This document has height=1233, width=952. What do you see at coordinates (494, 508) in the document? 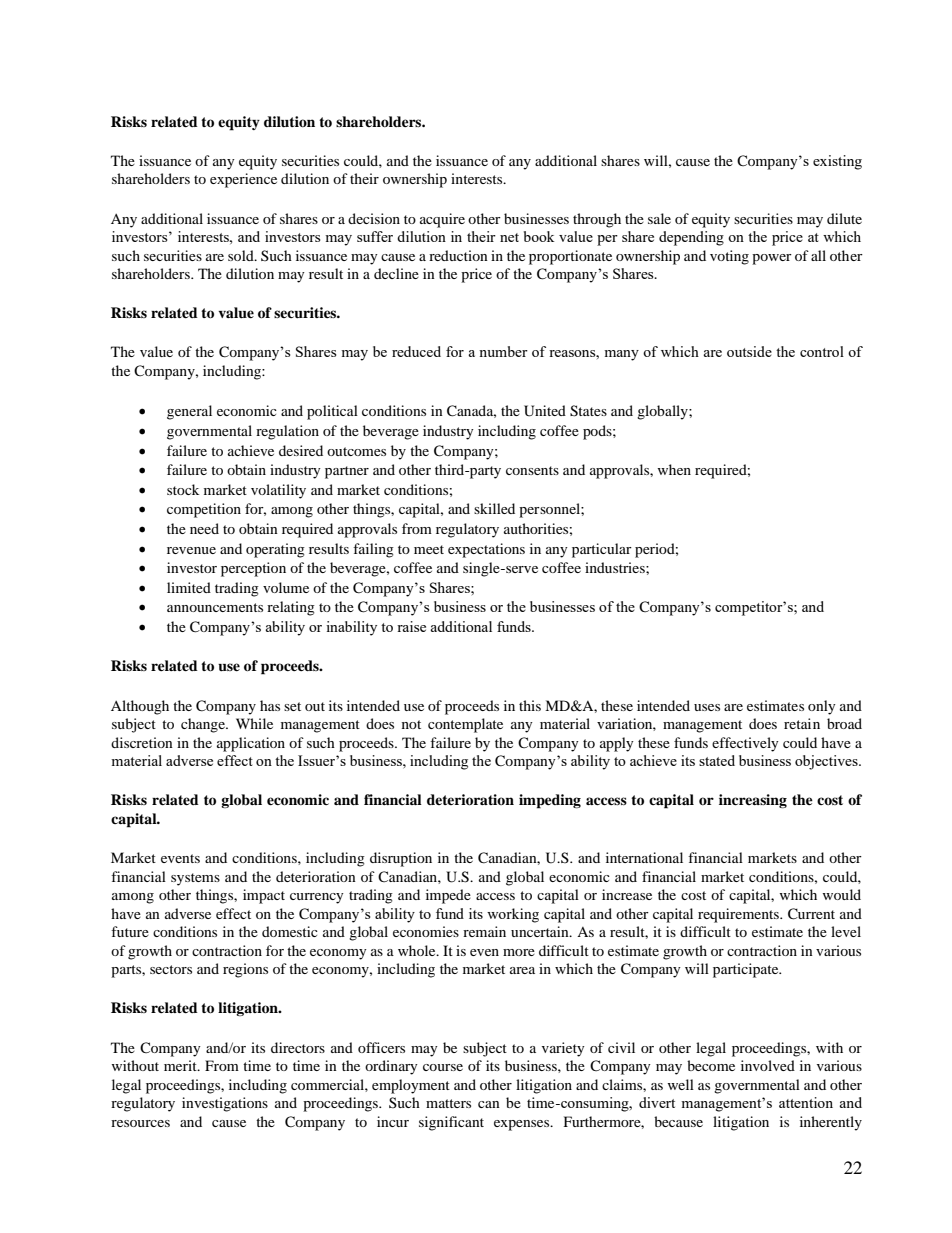
I see `skilled` at bounding box center [494, 508].
